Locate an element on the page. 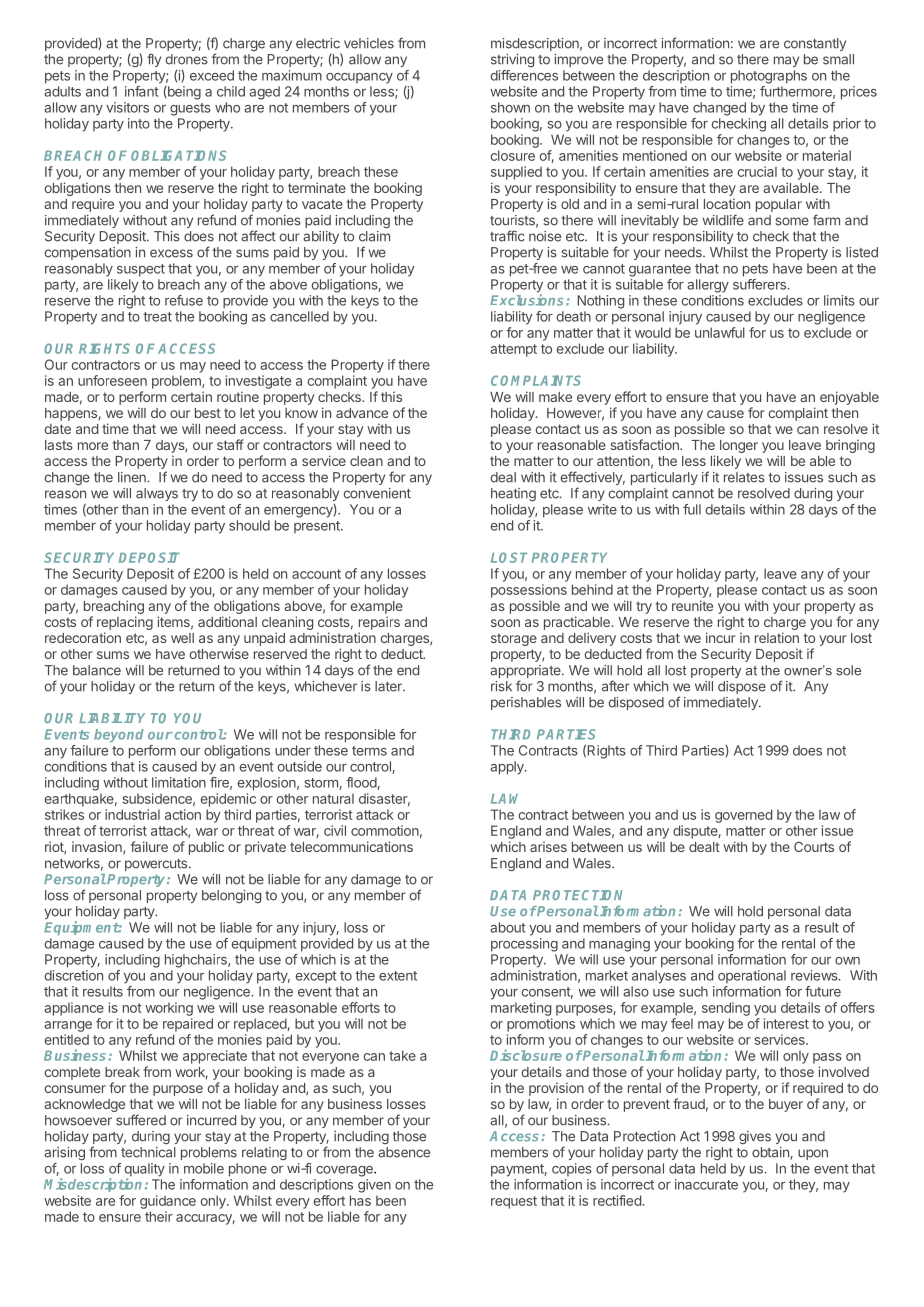  unlawful is located at coordinates (720, 332).
